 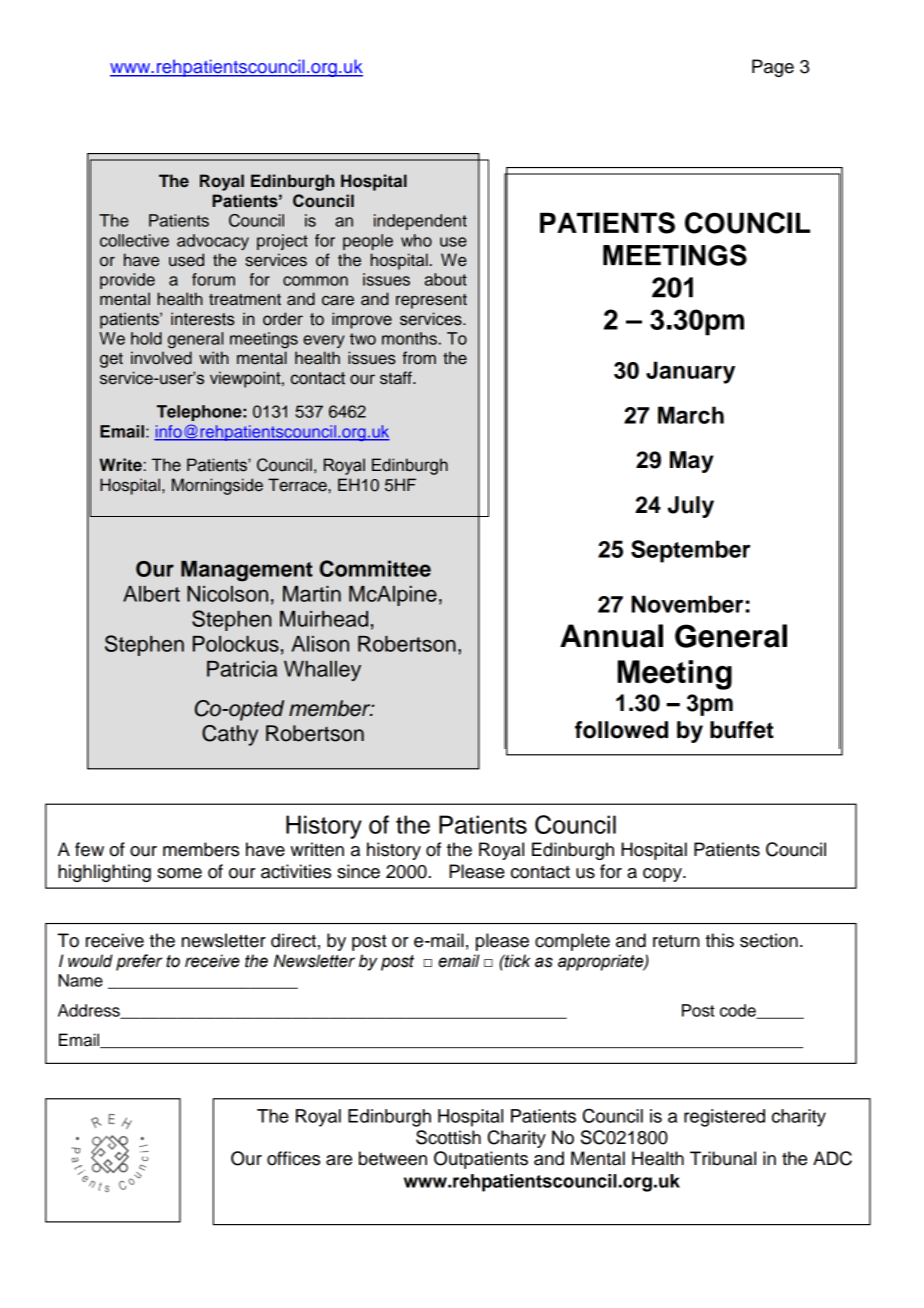 What do you see at coordinates (420, 222) in the screenshot?
I see `independent` at bounding box center [420, 222].
